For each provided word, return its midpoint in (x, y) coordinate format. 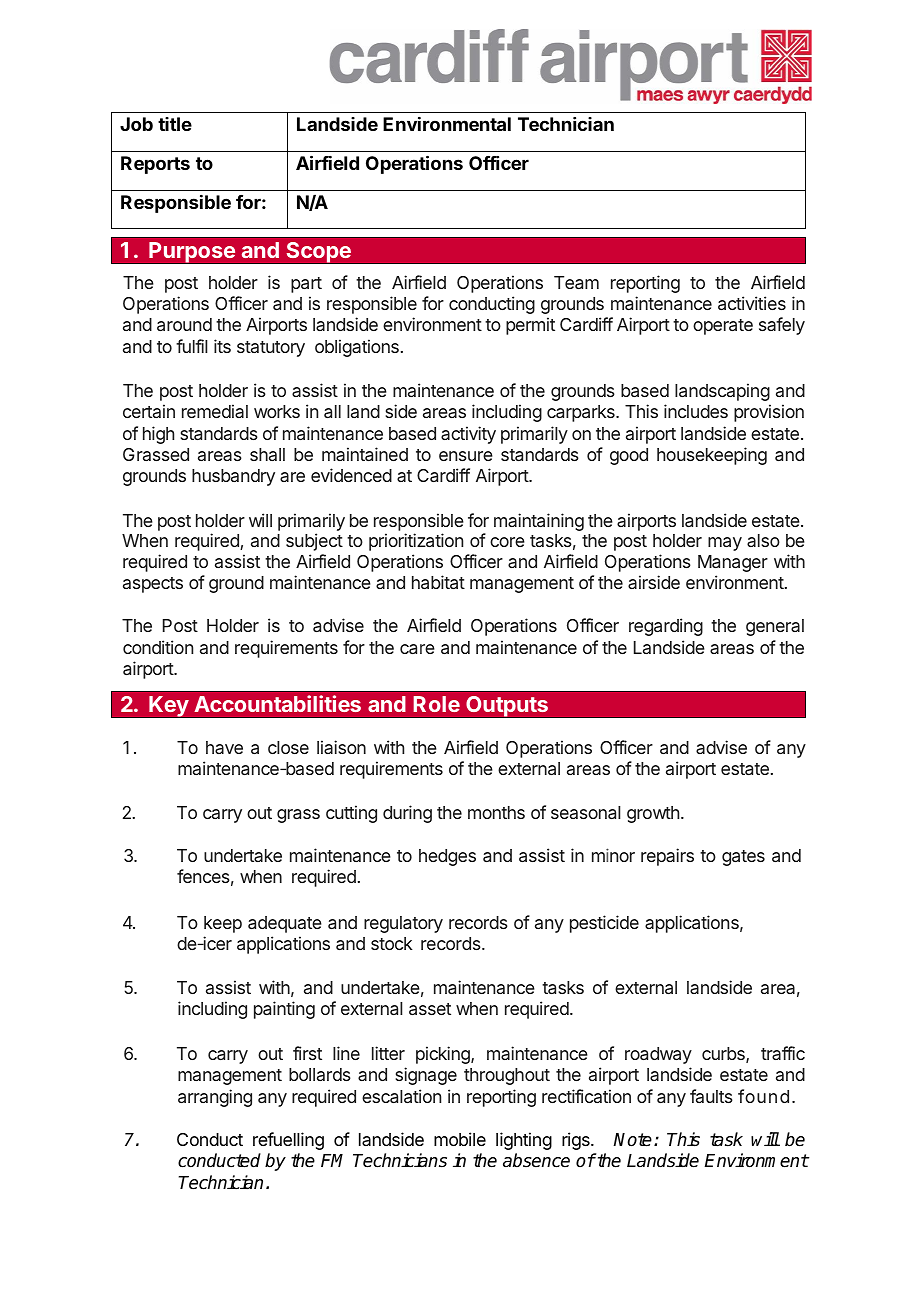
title (175, 124)
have (224, 747)
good (629, 456)
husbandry (233, 477)
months (496, 812)
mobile (460, 1139)
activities (752, 303)
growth (653, 814)
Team (576, 282)
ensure (466, 456)
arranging (215, 1098)
